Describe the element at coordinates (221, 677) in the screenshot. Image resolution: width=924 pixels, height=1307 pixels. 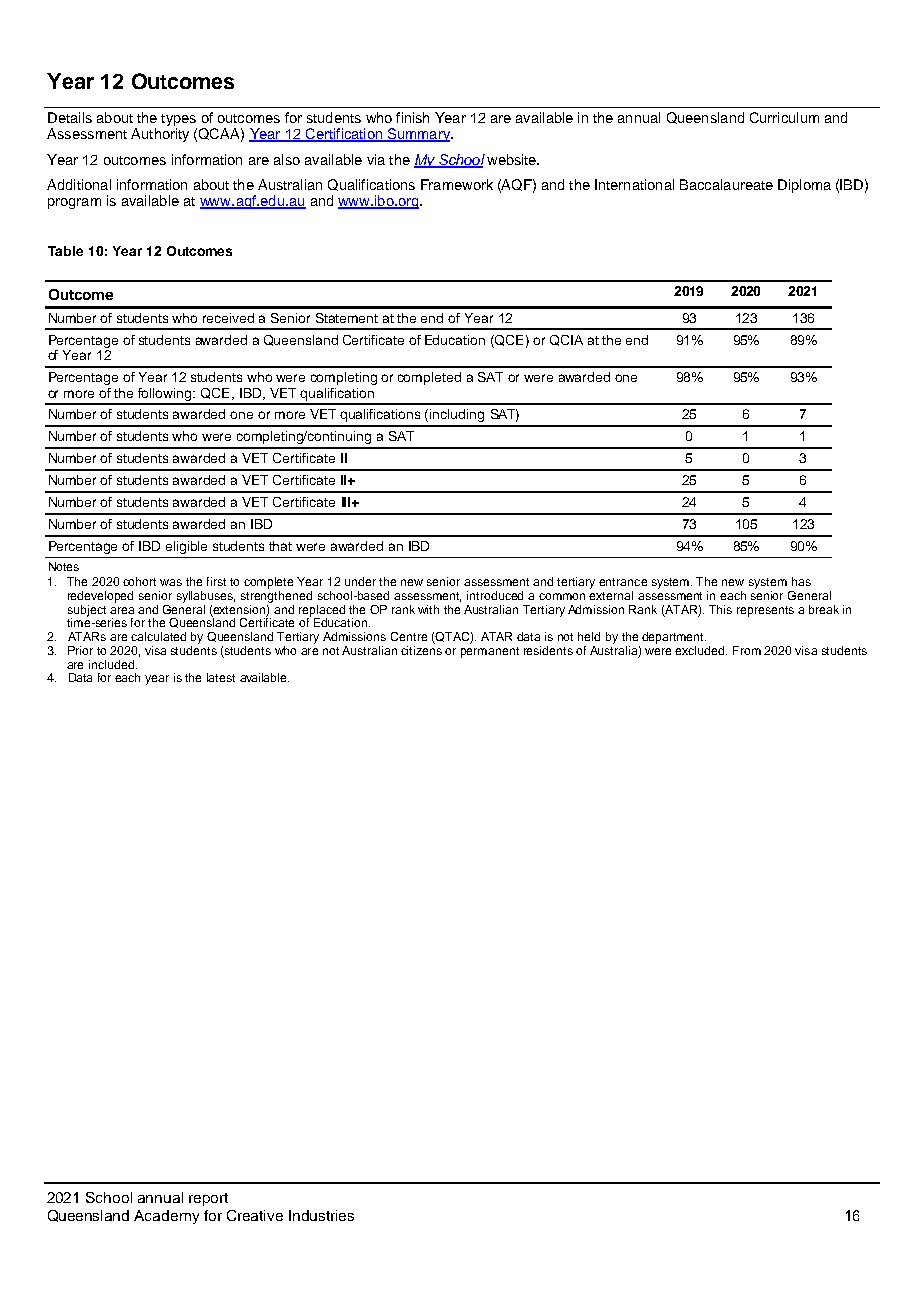
I see `latest` at that location.
